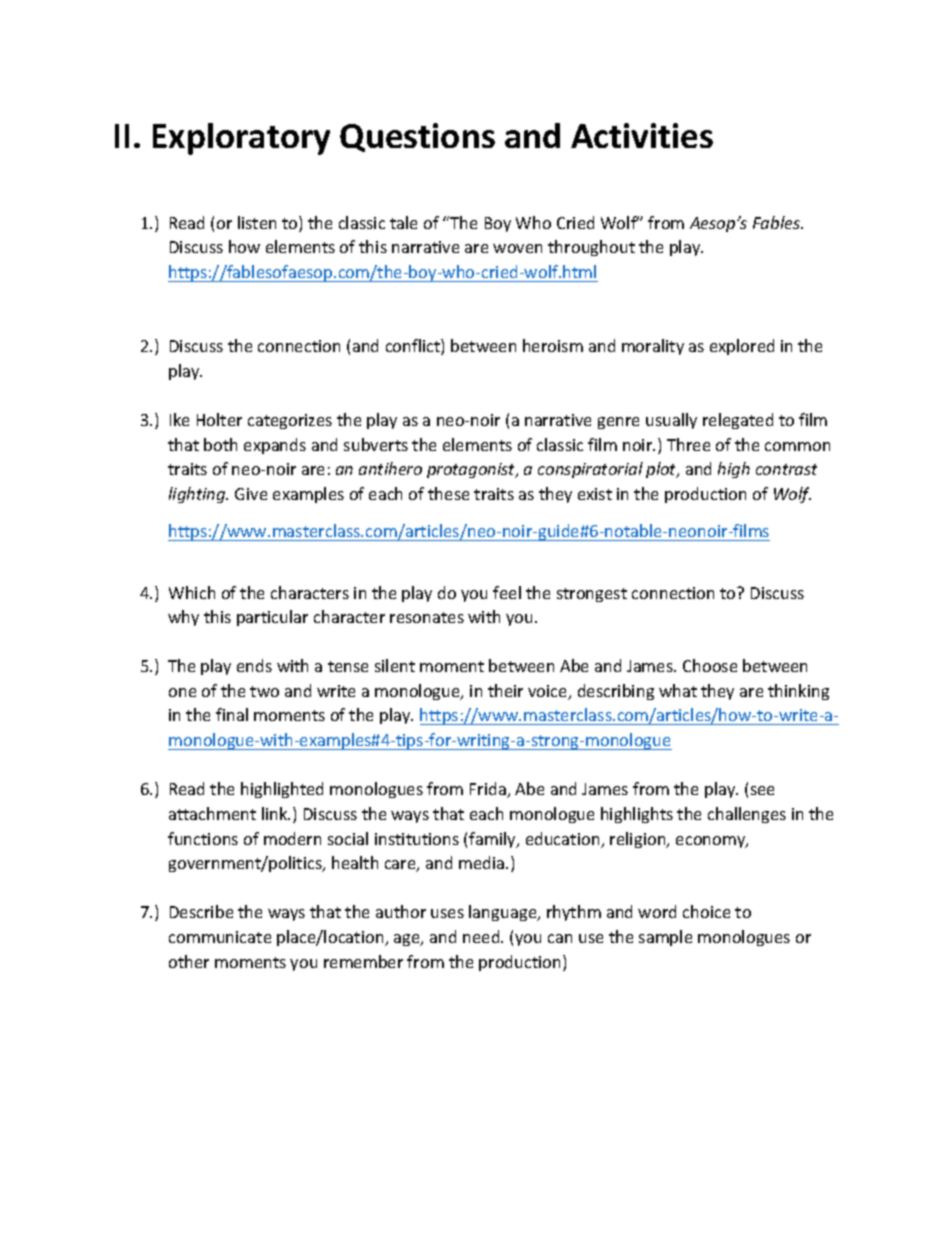  What do you see at coordinates (220, 937) in the page?
I see `communicate` at bounding box center [220, 937].
